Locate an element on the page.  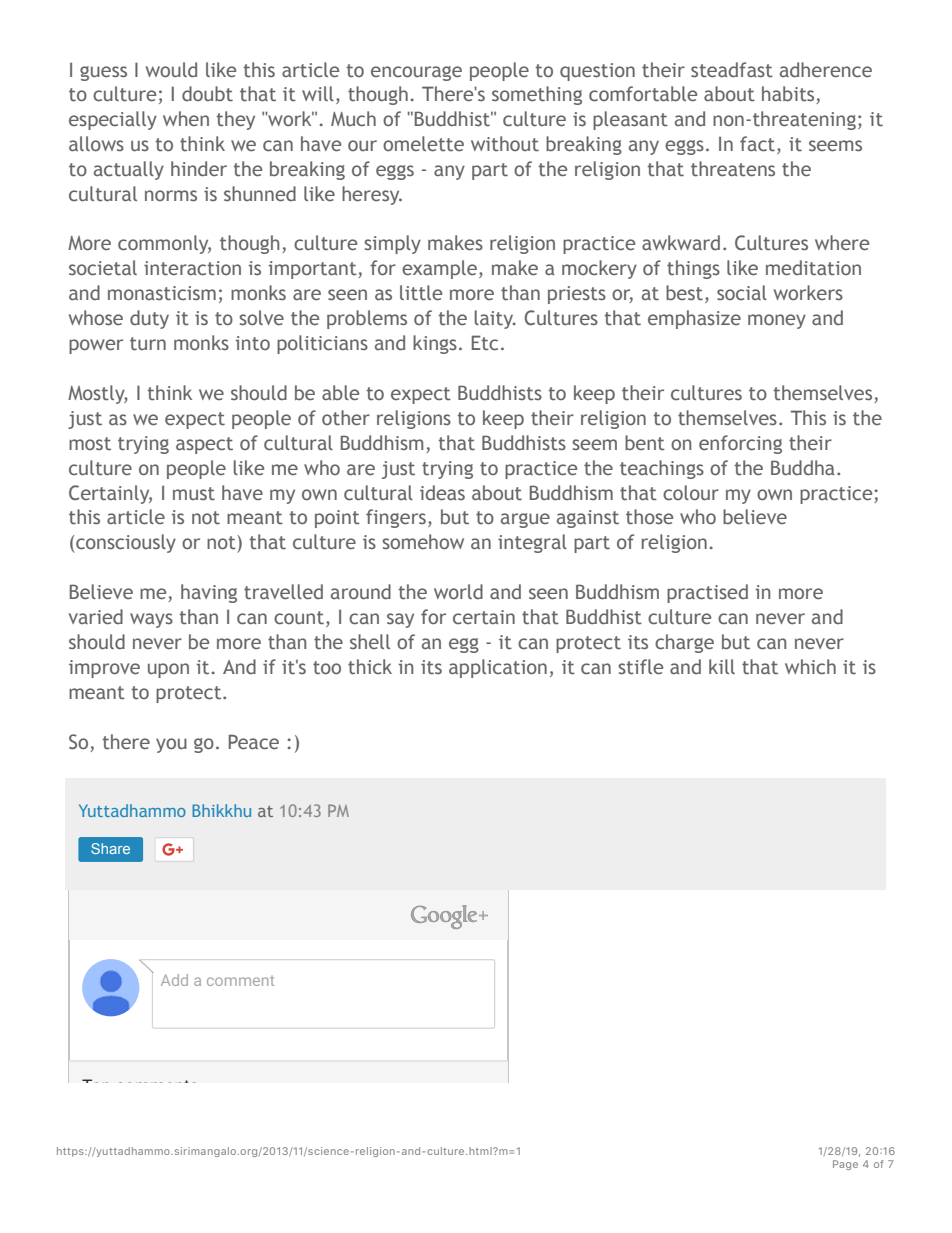
without is located at coordinates (505, 144).
